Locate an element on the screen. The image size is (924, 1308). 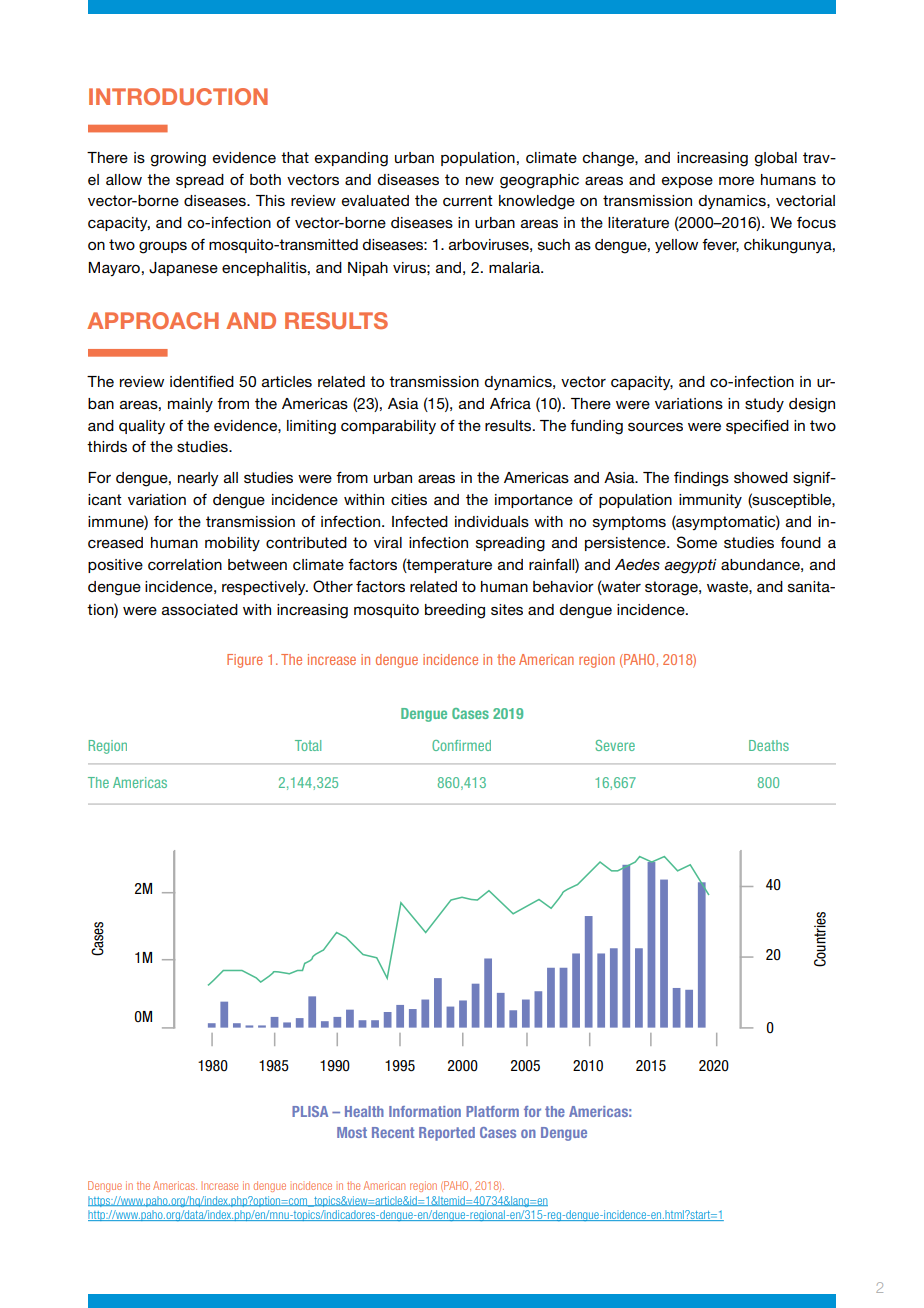
growing is located at coordinates (178, 159).
